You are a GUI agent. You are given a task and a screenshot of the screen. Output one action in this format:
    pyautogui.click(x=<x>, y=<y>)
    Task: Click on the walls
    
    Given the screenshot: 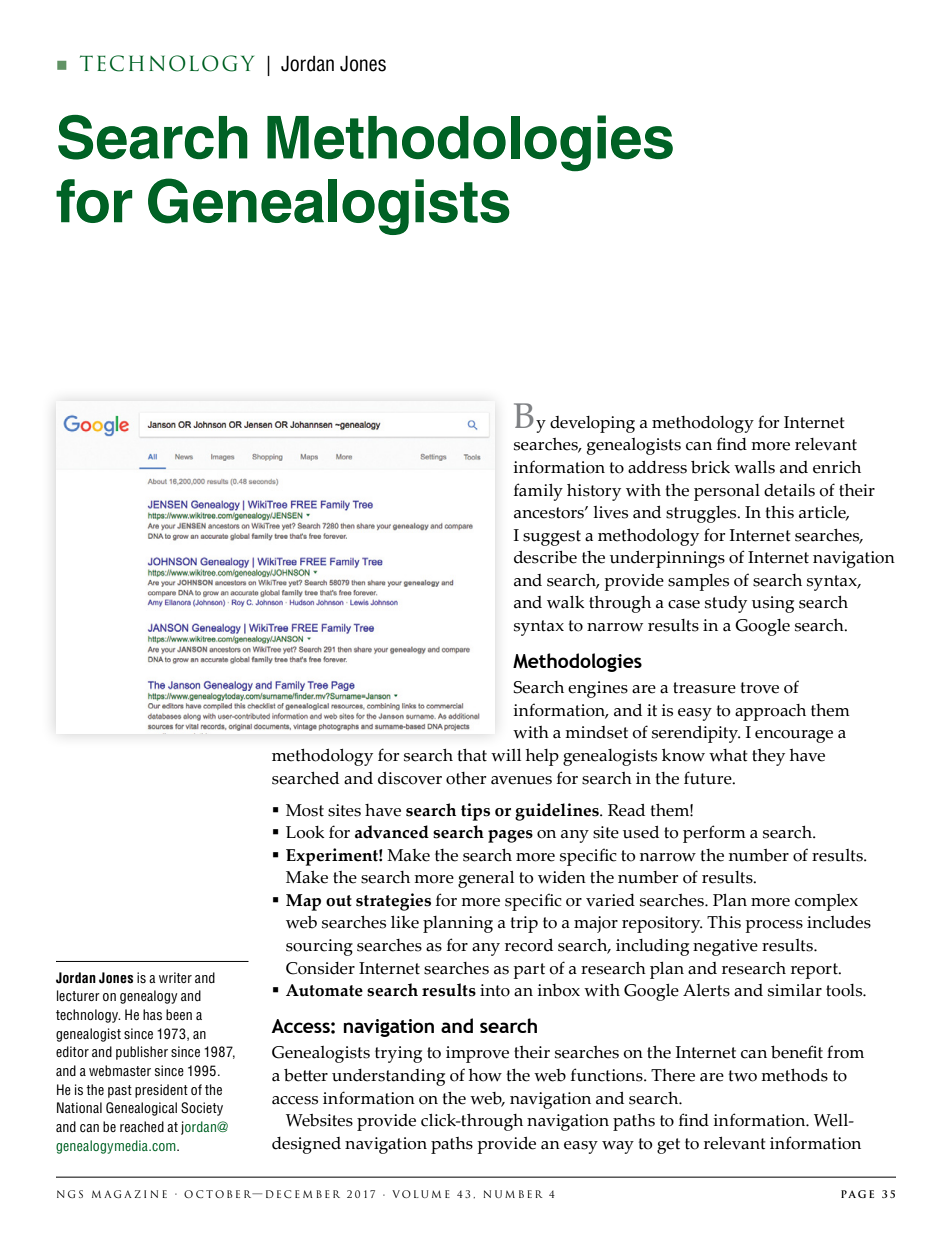 What is the action you would take?
    pyautogui.click(x=754, y=467)
